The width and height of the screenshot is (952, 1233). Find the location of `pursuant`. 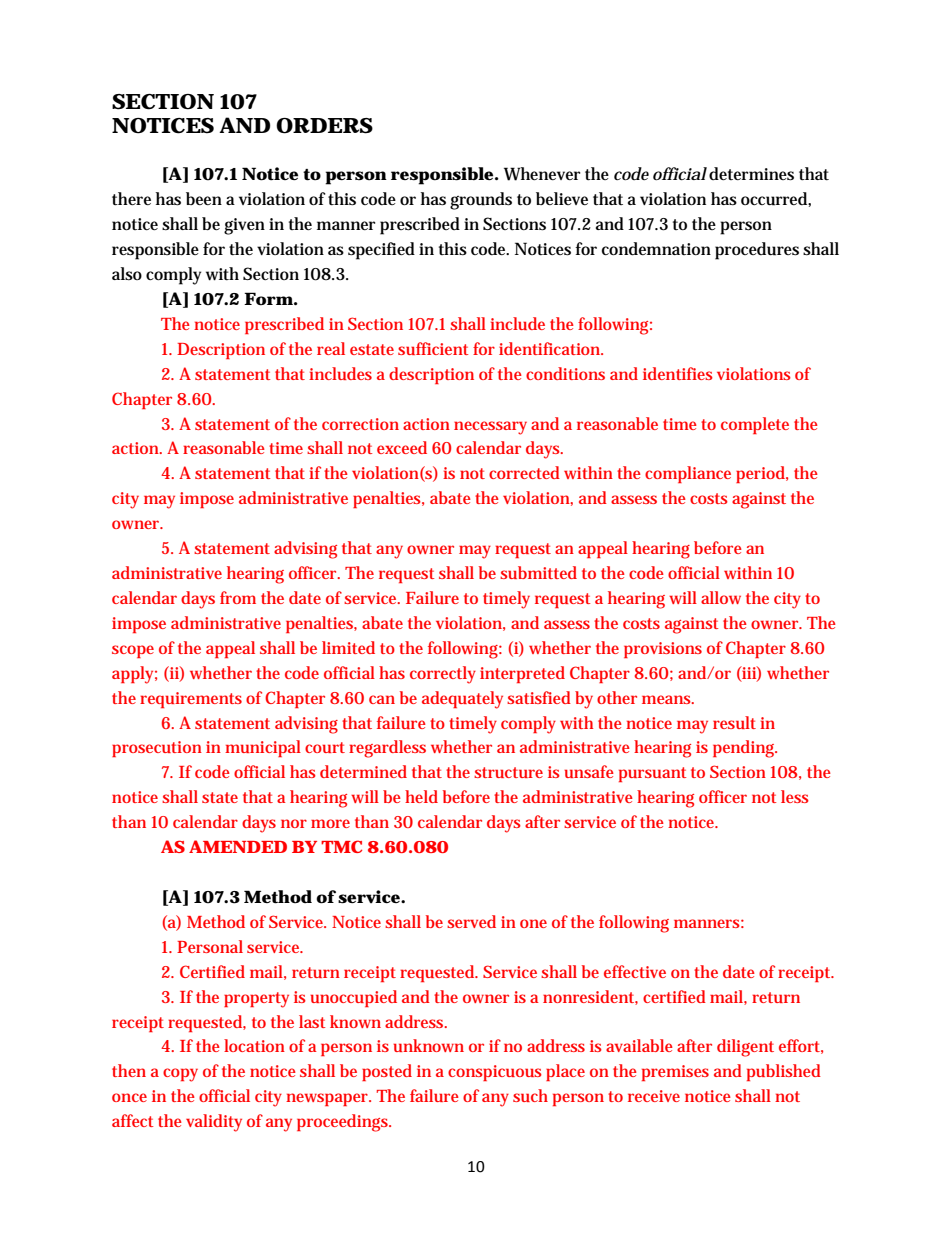

pursuant is located at coordinates (652, 774).
